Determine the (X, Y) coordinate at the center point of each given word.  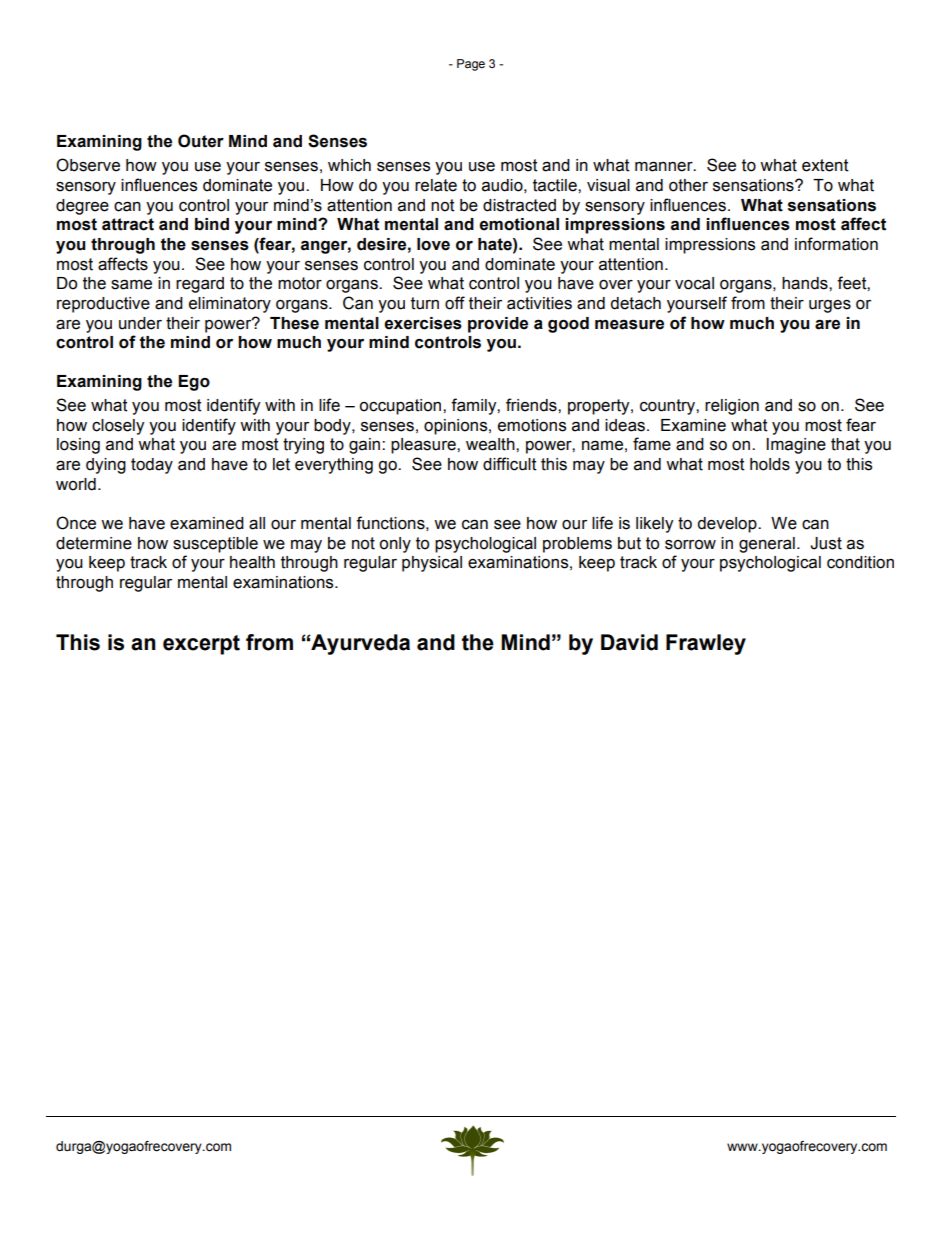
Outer (201, 141)
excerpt (201, 645)
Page (471, 65)
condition (860, 562)
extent (825, 165)
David (629, 642)
